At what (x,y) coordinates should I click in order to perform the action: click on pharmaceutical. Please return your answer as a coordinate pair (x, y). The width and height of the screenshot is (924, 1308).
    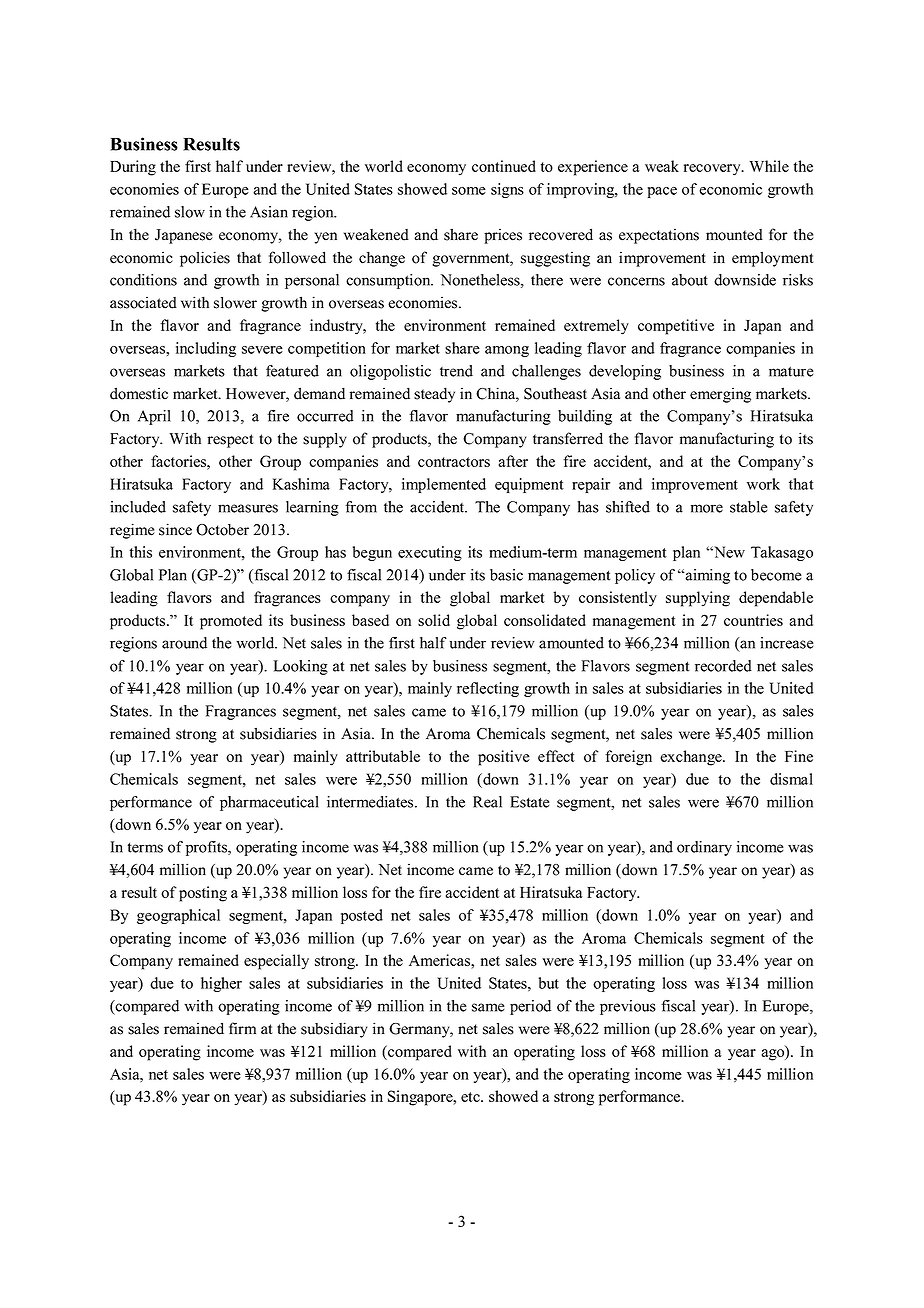
    Looking at the image, I should click on (269, 803).
